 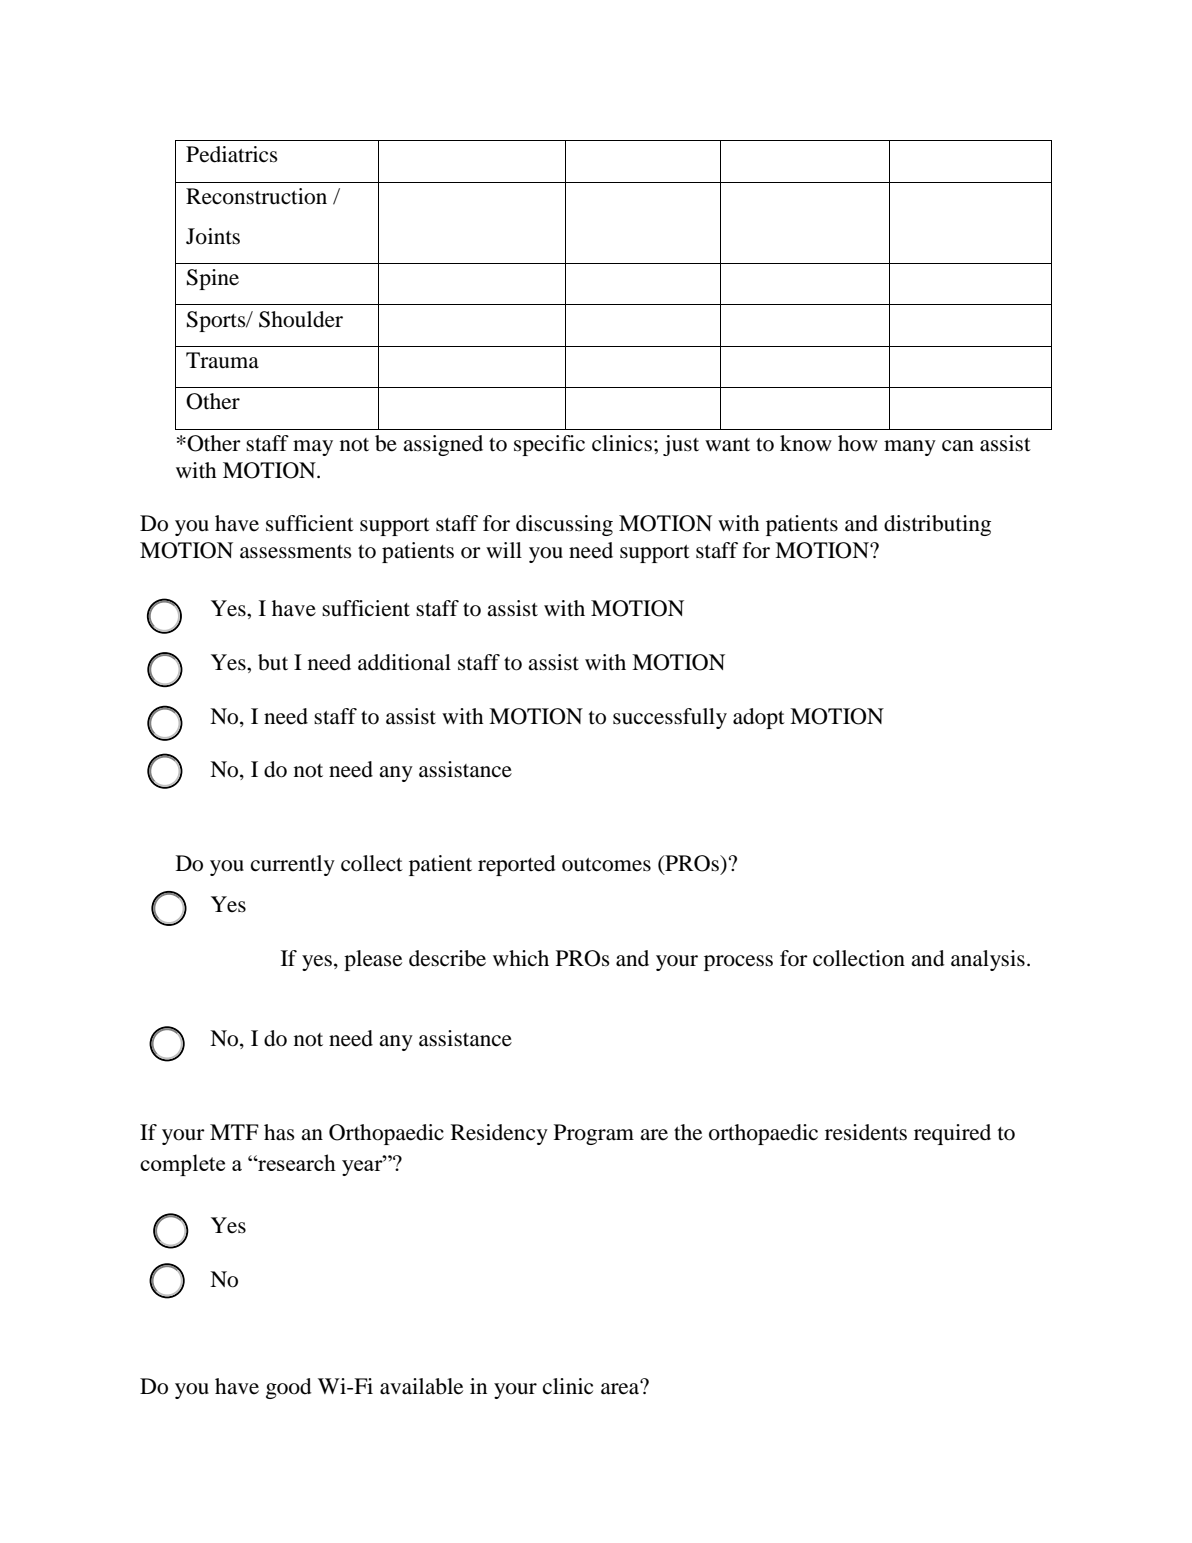 What do you see at coordinates (594, 1134) in the screenshot?
I see `Program` at bounding box center [594, 1134].
